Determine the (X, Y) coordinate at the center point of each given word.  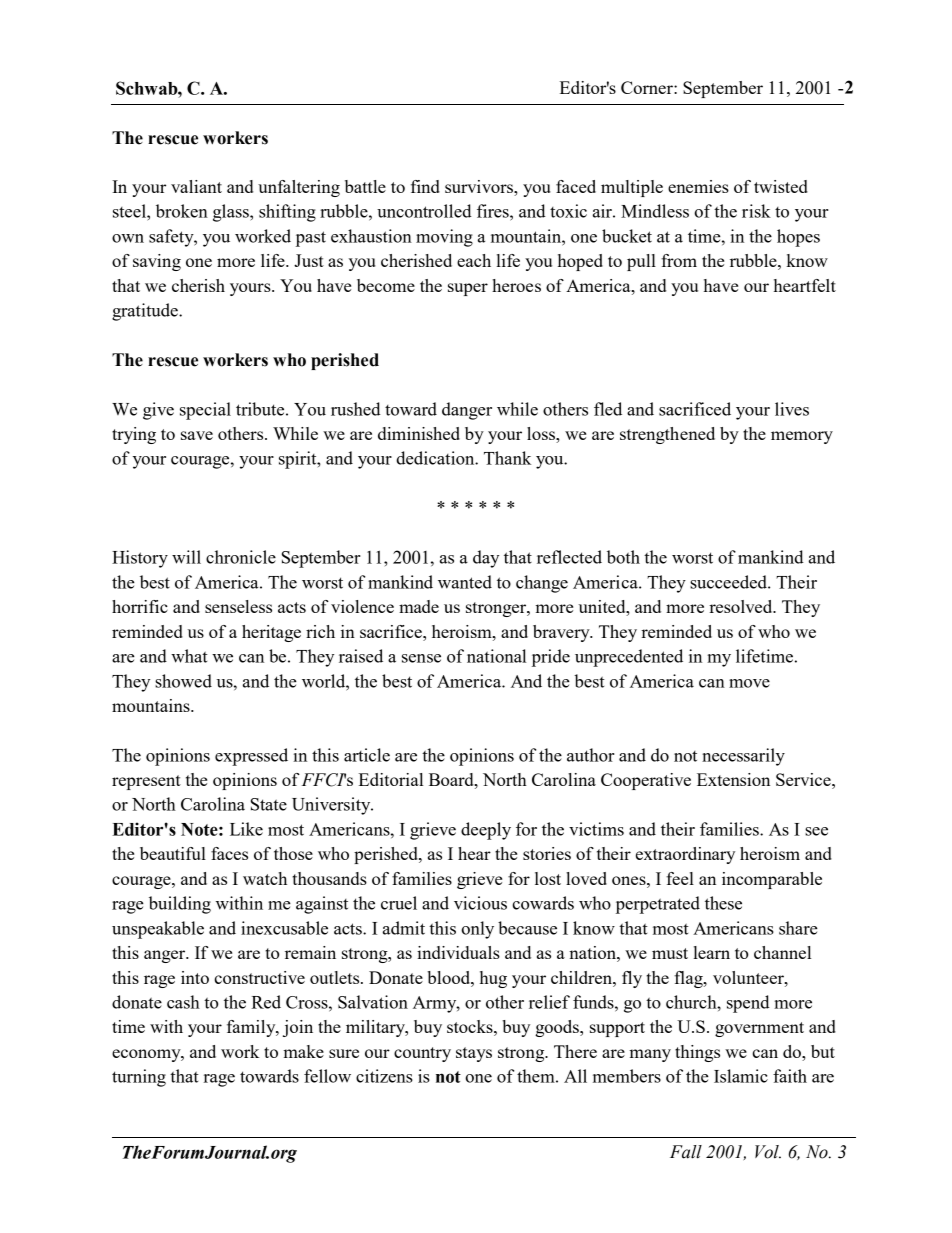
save (197, 435)
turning (139, 1078)
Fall (686, 1152)
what (189, 656)
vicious (480, 903)
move (749, 683)
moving (444, 238)
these (723, 903)
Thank (507, 458)
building (180, 905)
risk (756, 211)
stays (474, 1054)
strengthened (667, 435)
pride (551, 658)
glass (232, 213)
